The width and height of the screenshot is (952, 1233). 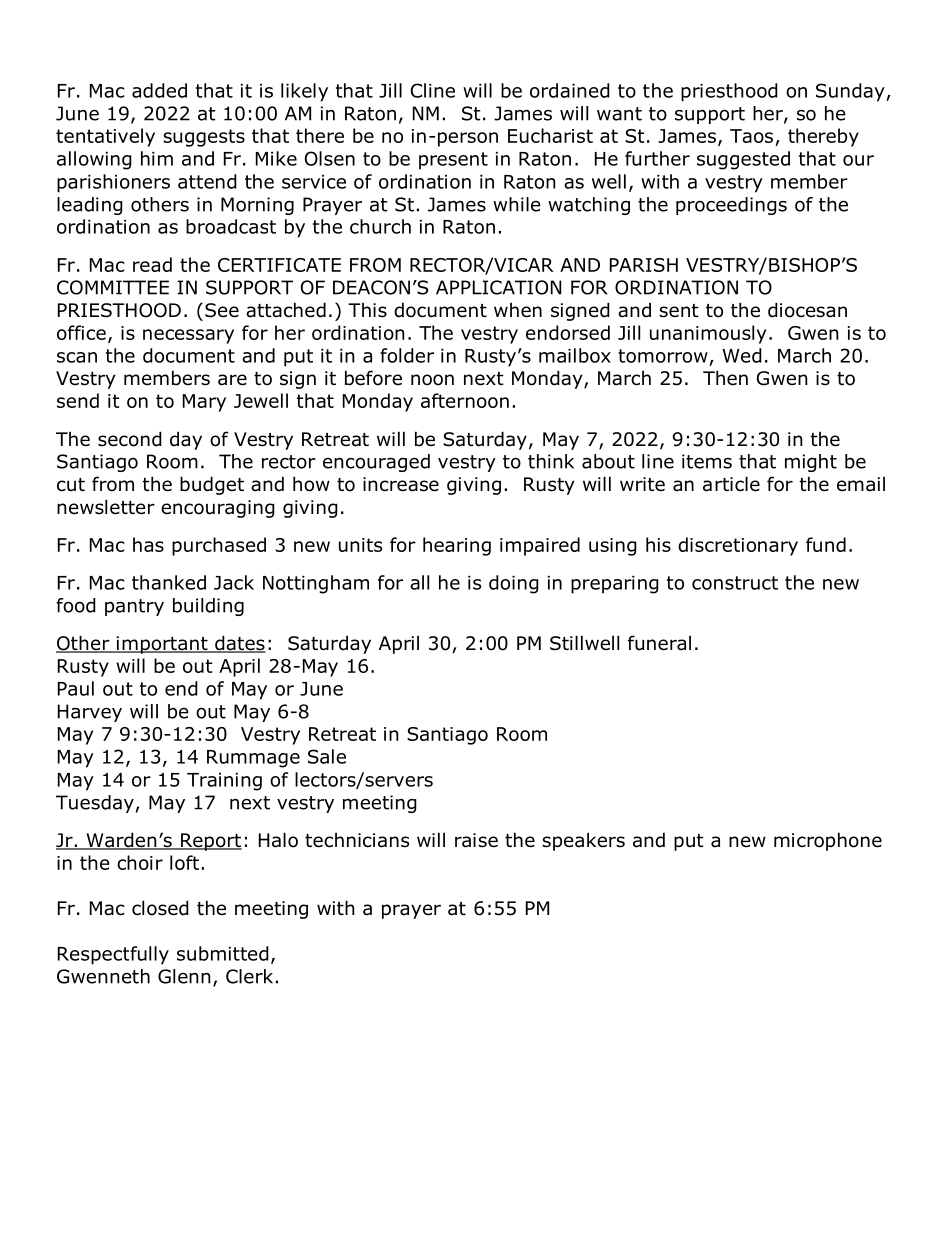 What do you see at coordinates (725, 378) in the screenshot?
I see `Then` at bounding box center [725, 378].
